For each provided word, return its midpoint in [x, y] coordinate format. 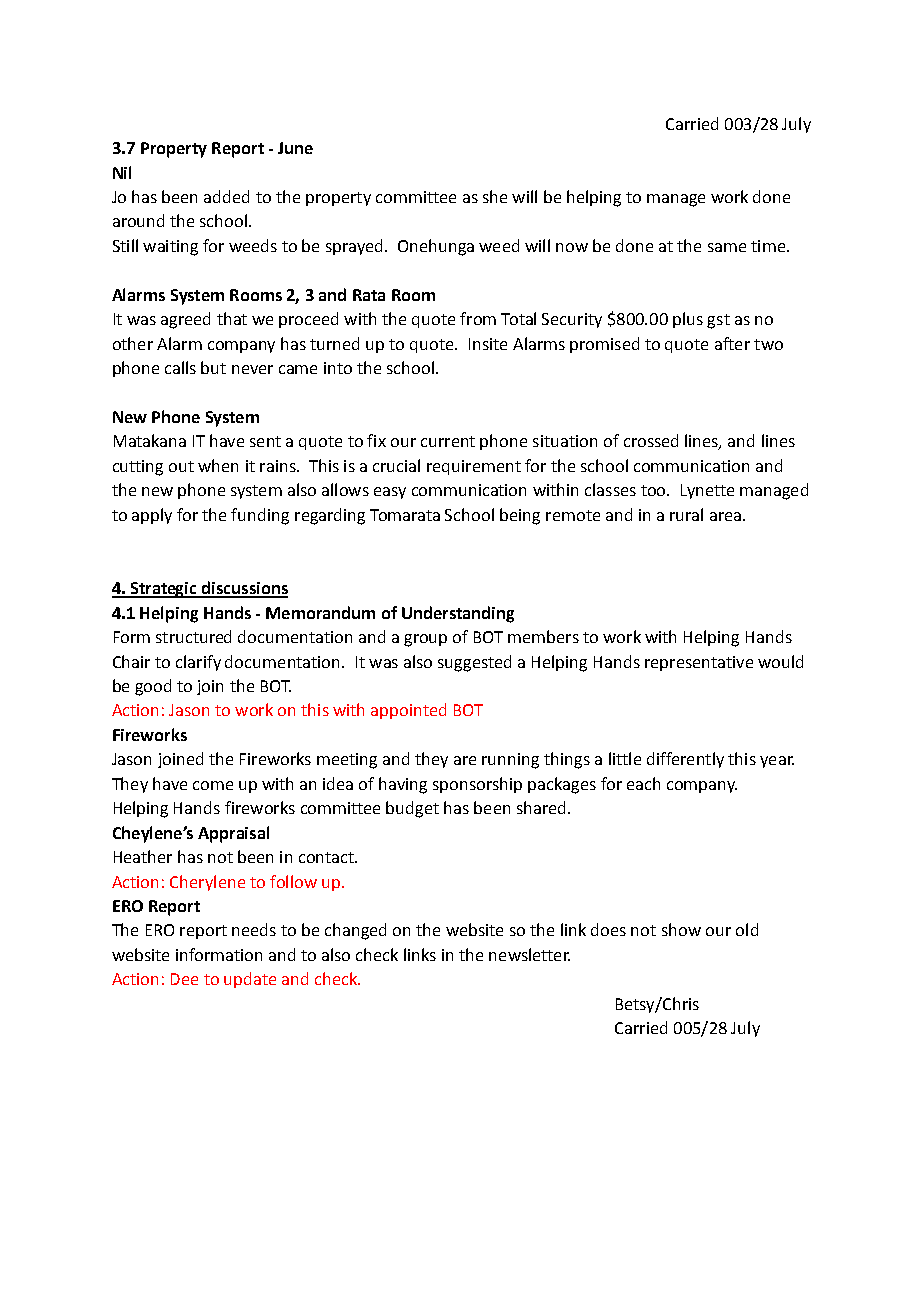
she [495, 196]
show [681, 929]
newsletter [529, 954]
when [218, 465]
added [226, 196]
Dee [184, 979]
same [727, 247]
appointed [408, 711]
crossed [651, 440]
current [448, 441]
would [780, 661]
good [153, 687]
